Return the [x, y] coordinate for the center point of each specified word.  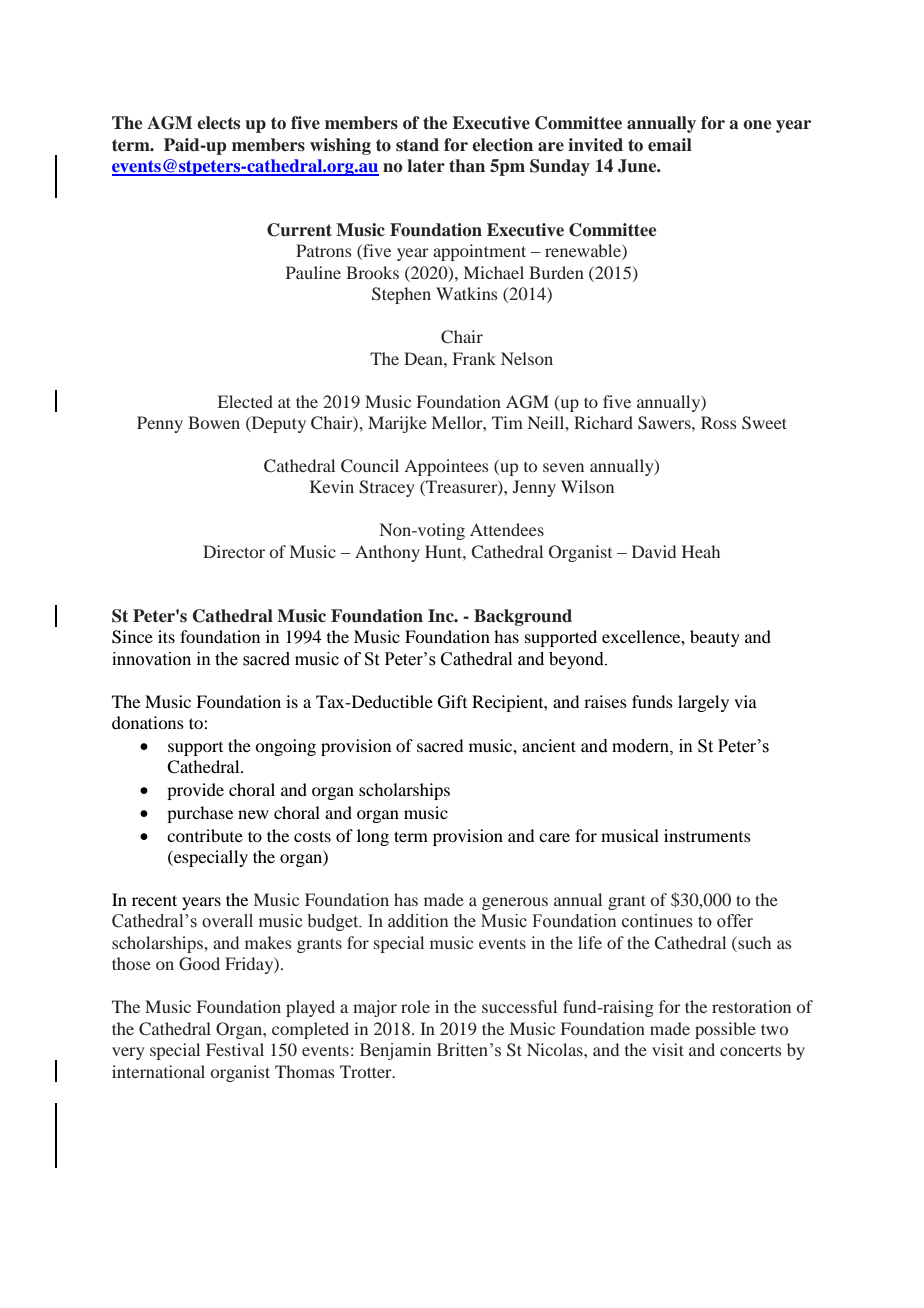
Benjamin [395, 1051]
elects [218, 123]
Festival [235, 1049]
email [670, 145]
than [467, 166]
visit [668, 1049]
